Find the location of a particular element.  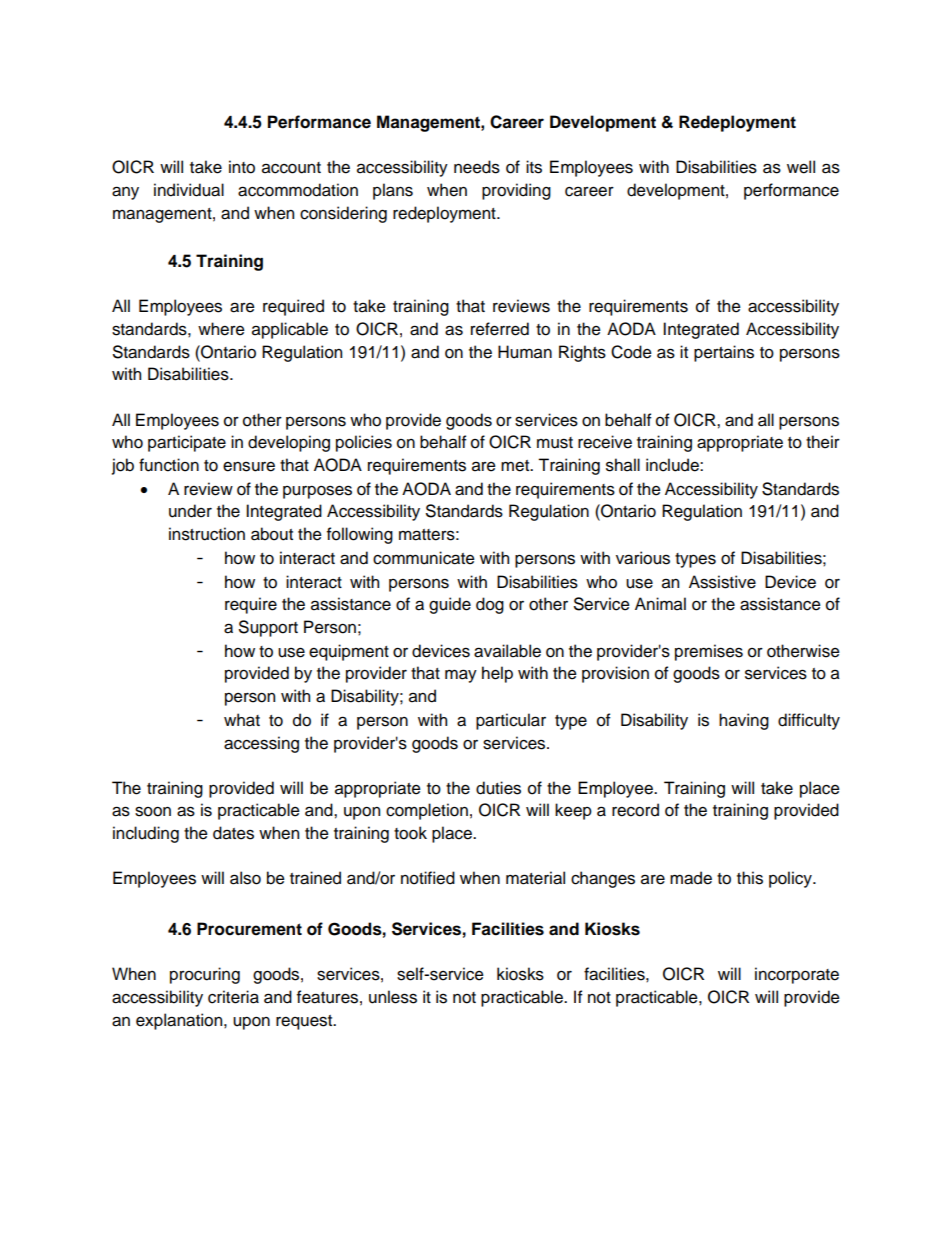

individual is located at coordinates (189, 190).
